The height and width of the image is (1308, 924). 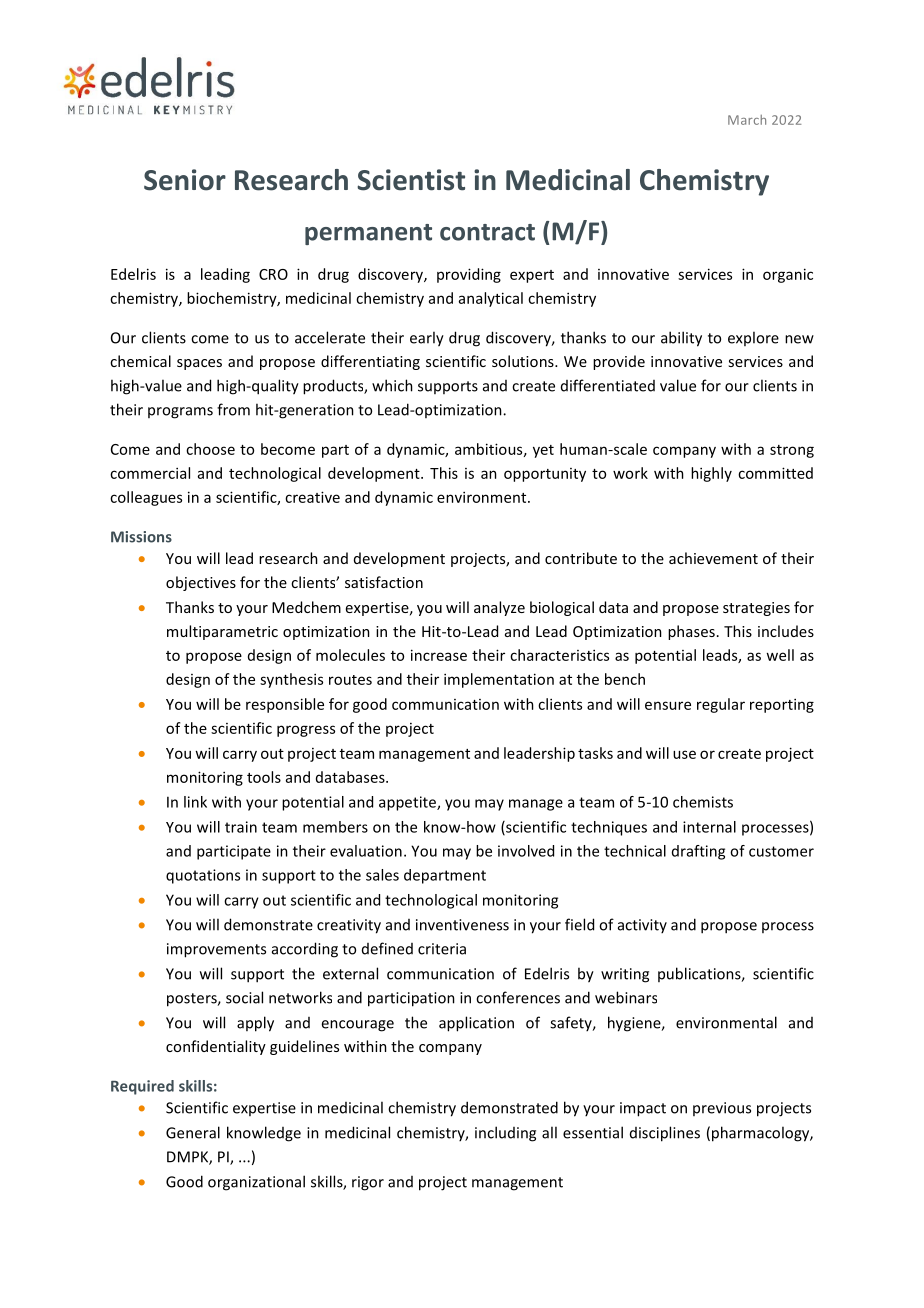 What do you see at coordinates (545, 475) in the image?
I see `opportunity` at bounding box center [545, 475].
